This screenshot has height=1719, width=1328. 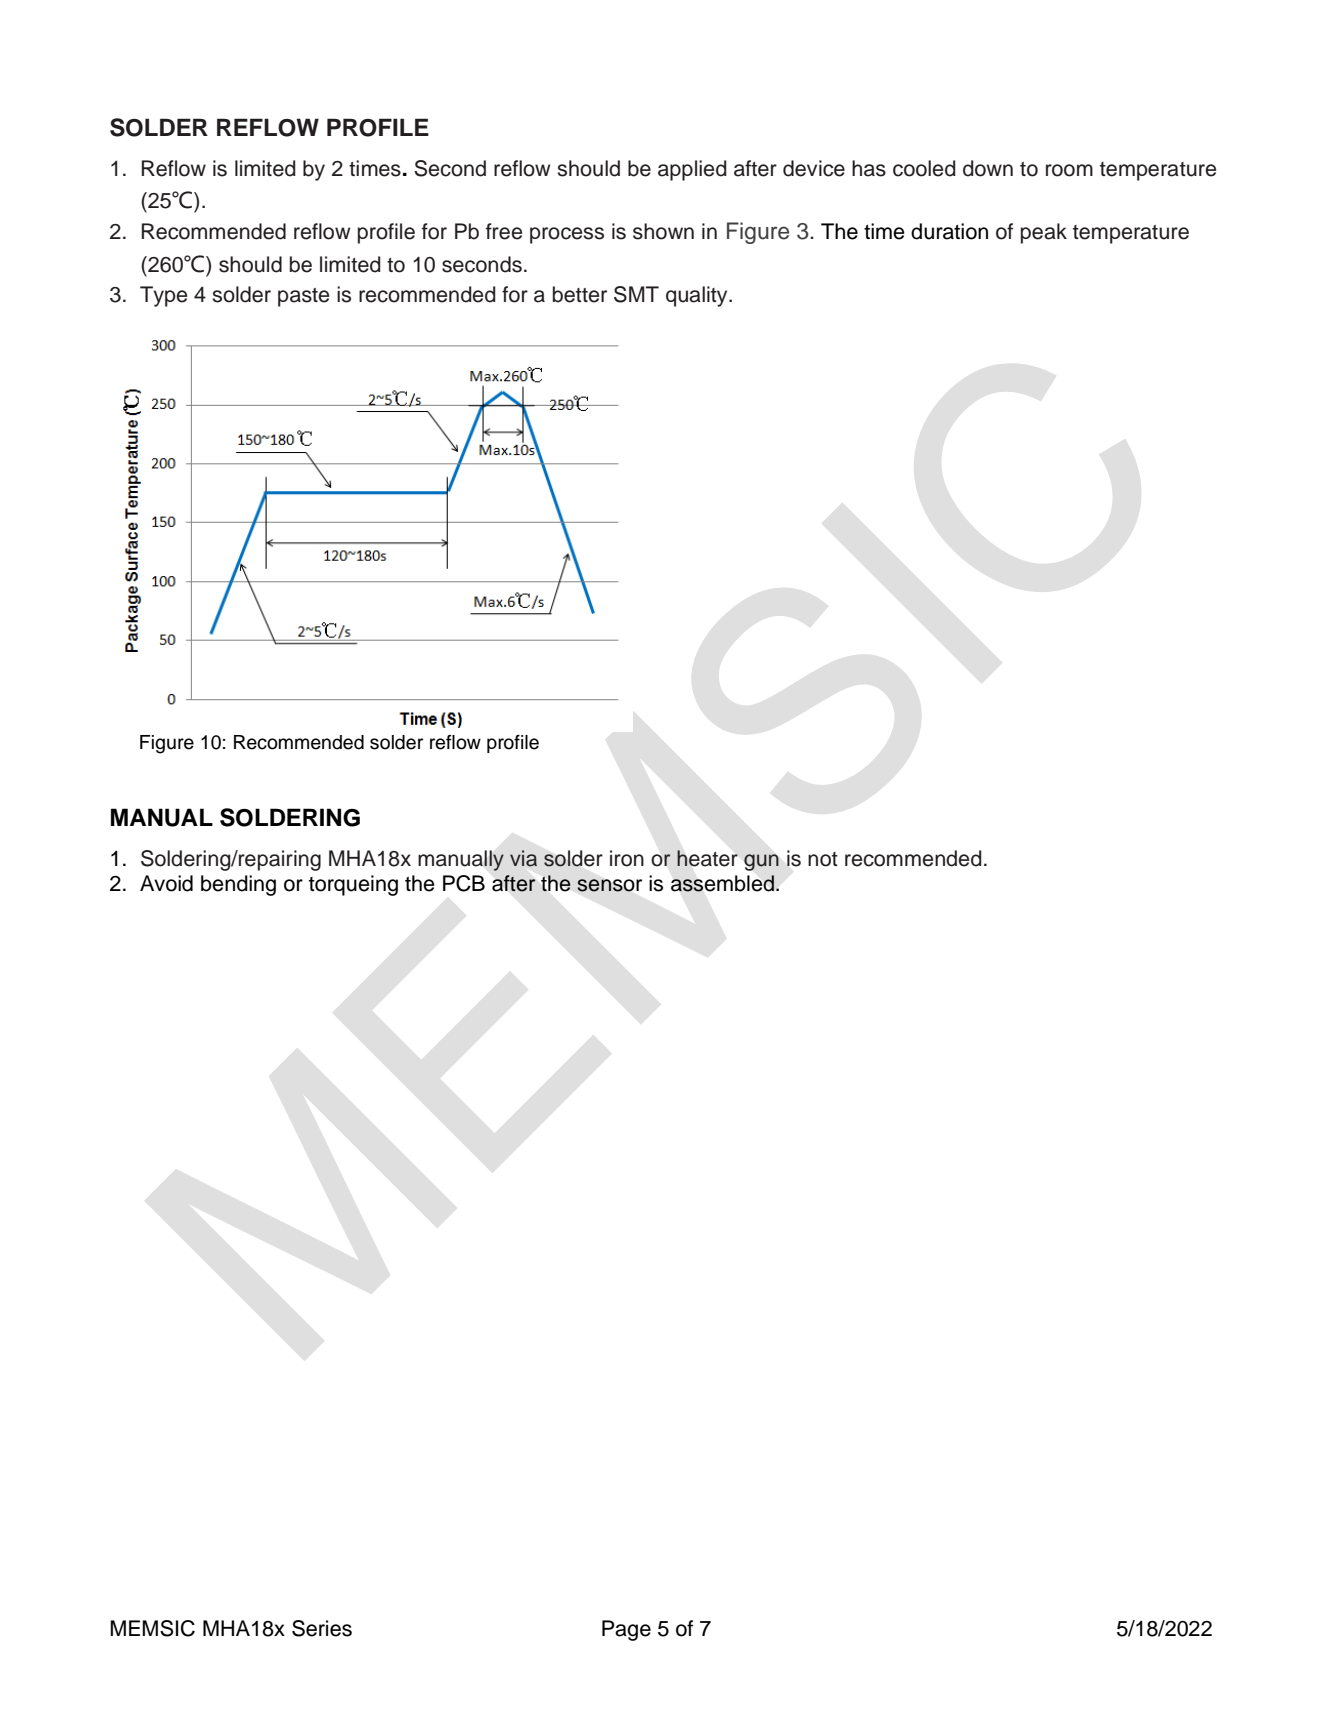 I want to click on paste, so click(x=303, y=297).
